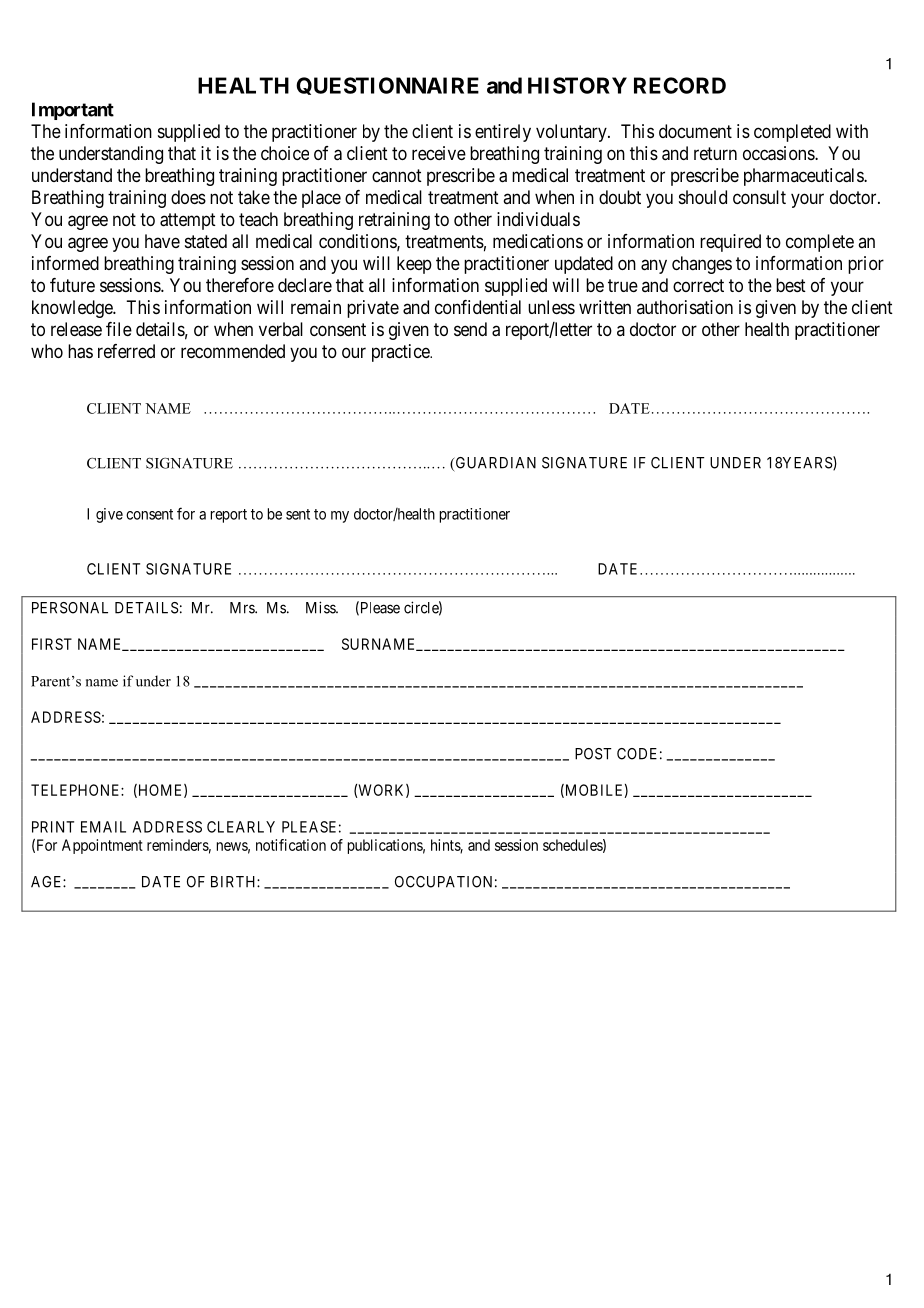  Describe the element at coordinates (503, 133) in the page. I see `entirely` at that location.
